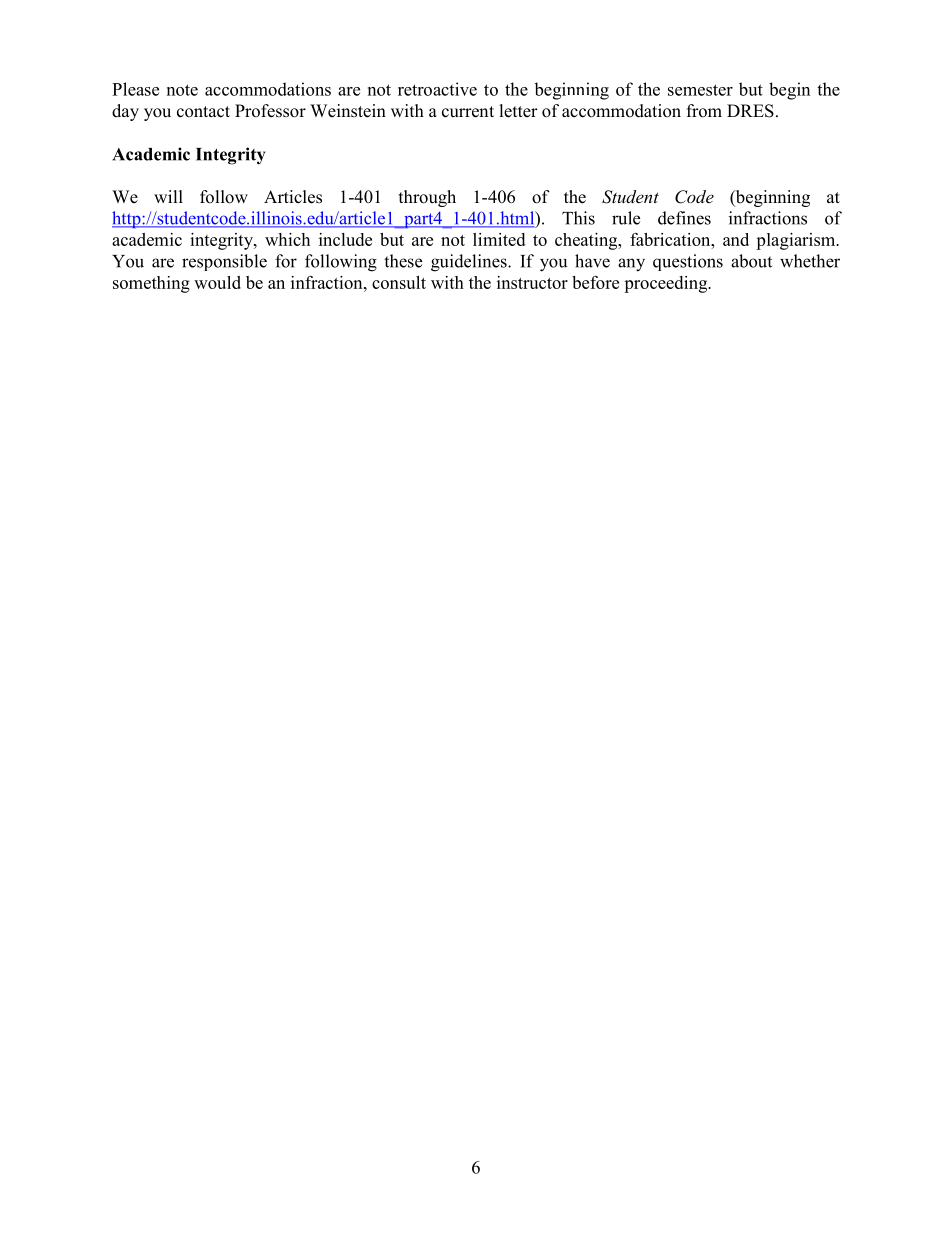  Describe the element at coordinates (437, 89) in the document. I see `retroactive` at that location.
